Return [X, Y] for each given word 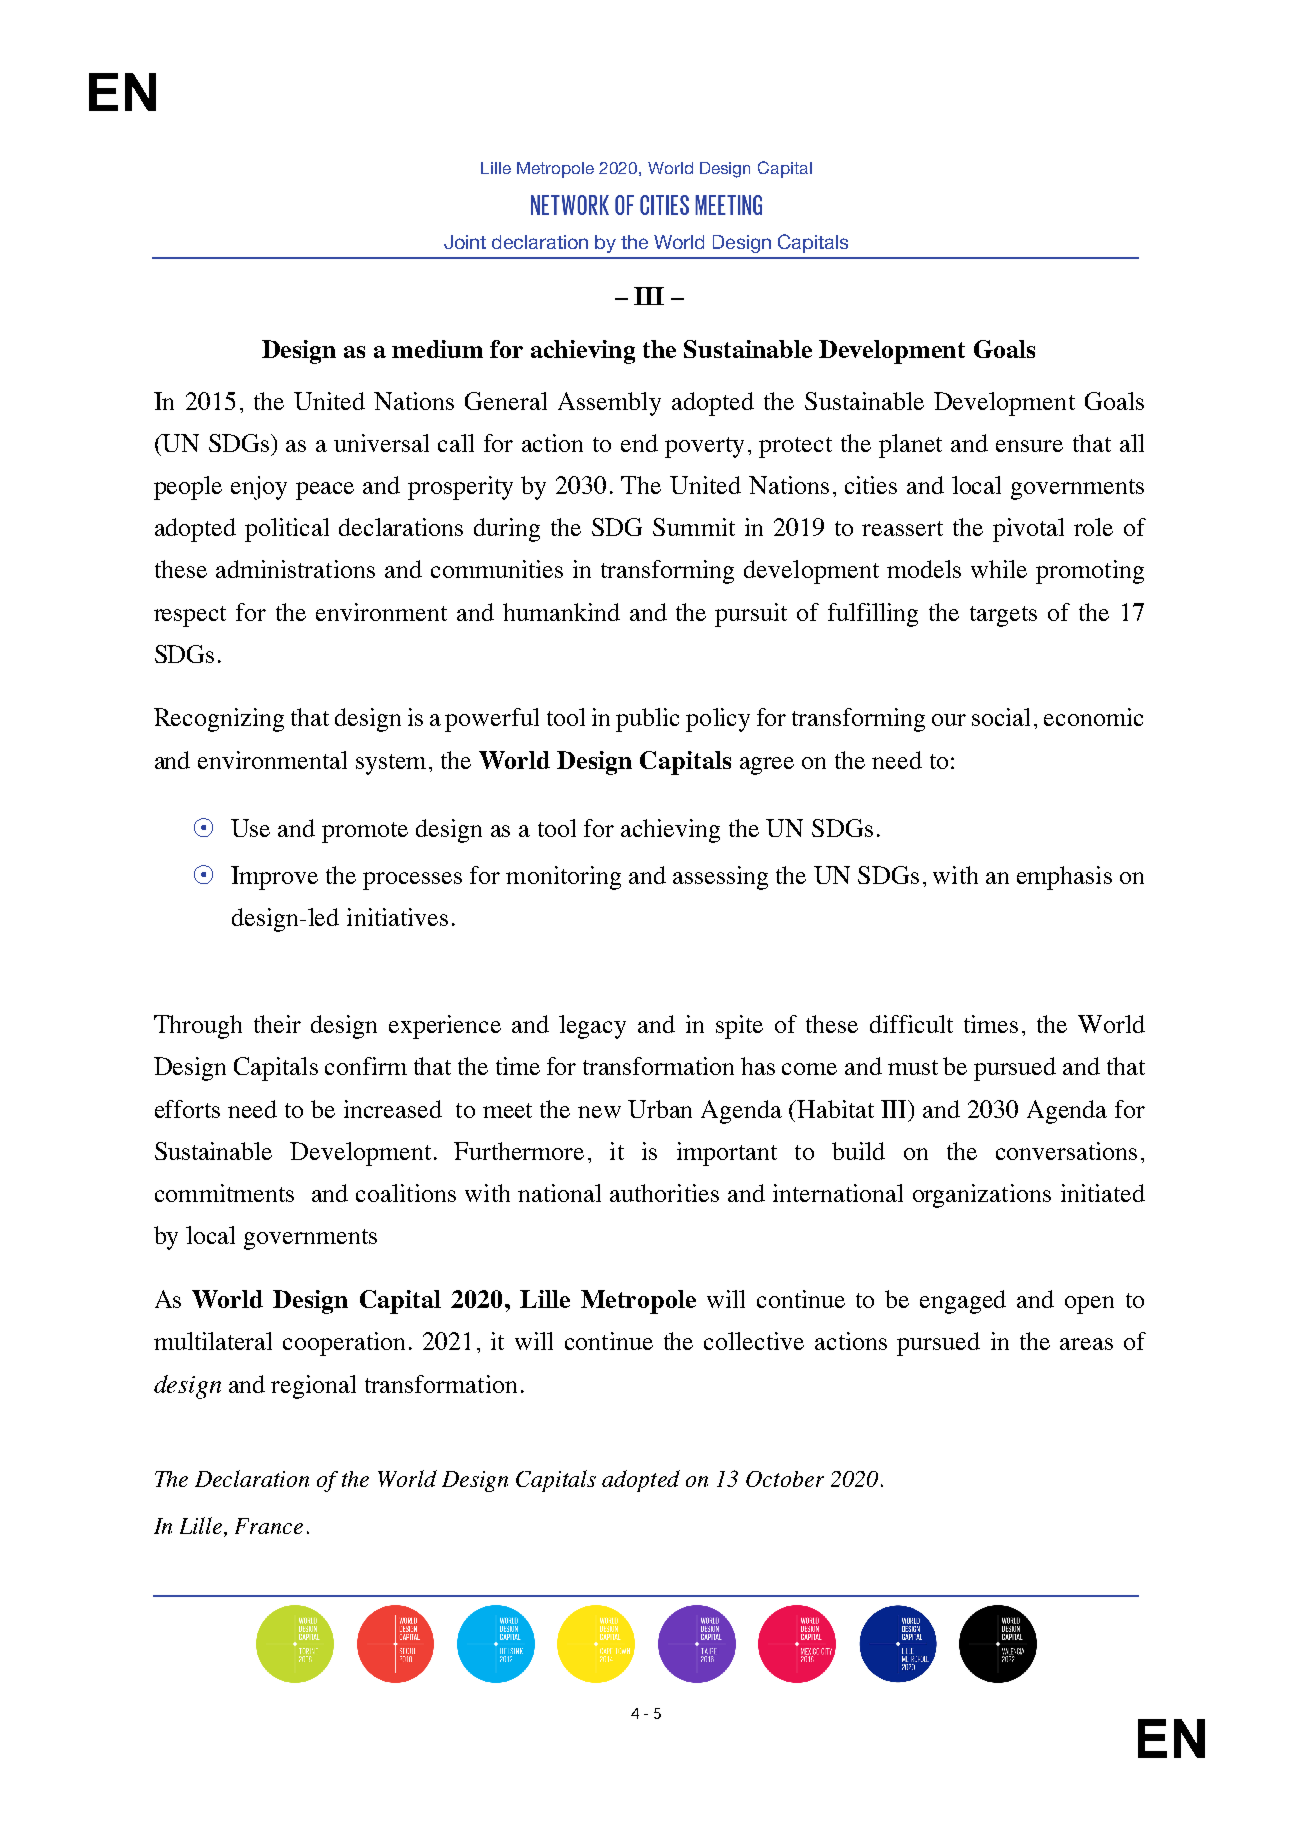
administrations [295, 569]
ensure [1029, 446]
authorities [664, 1193]
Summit [694, 527]
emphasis [1064, 878]
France [269, 1526]
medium [437, 349]
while [999, 569]
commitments [224, 1193]
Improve [274, 878]
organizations [982, 1196]
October [785, 1479]
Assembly [609, 404]
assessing [720, 878]
